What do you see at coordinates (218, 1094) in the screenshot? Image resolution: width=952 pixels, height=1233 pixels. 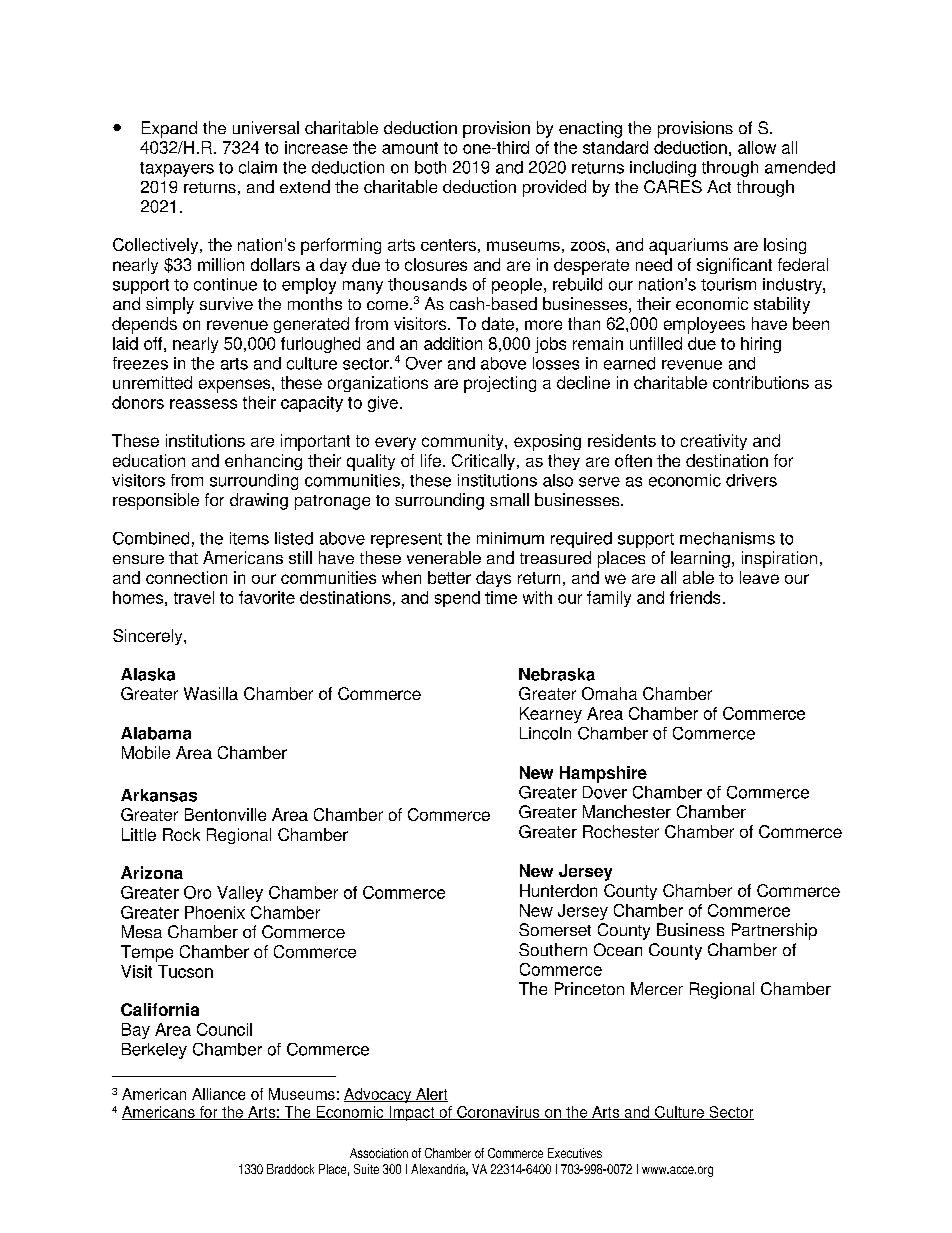 I see `Alliance` at bounding box center [218, 1094].
